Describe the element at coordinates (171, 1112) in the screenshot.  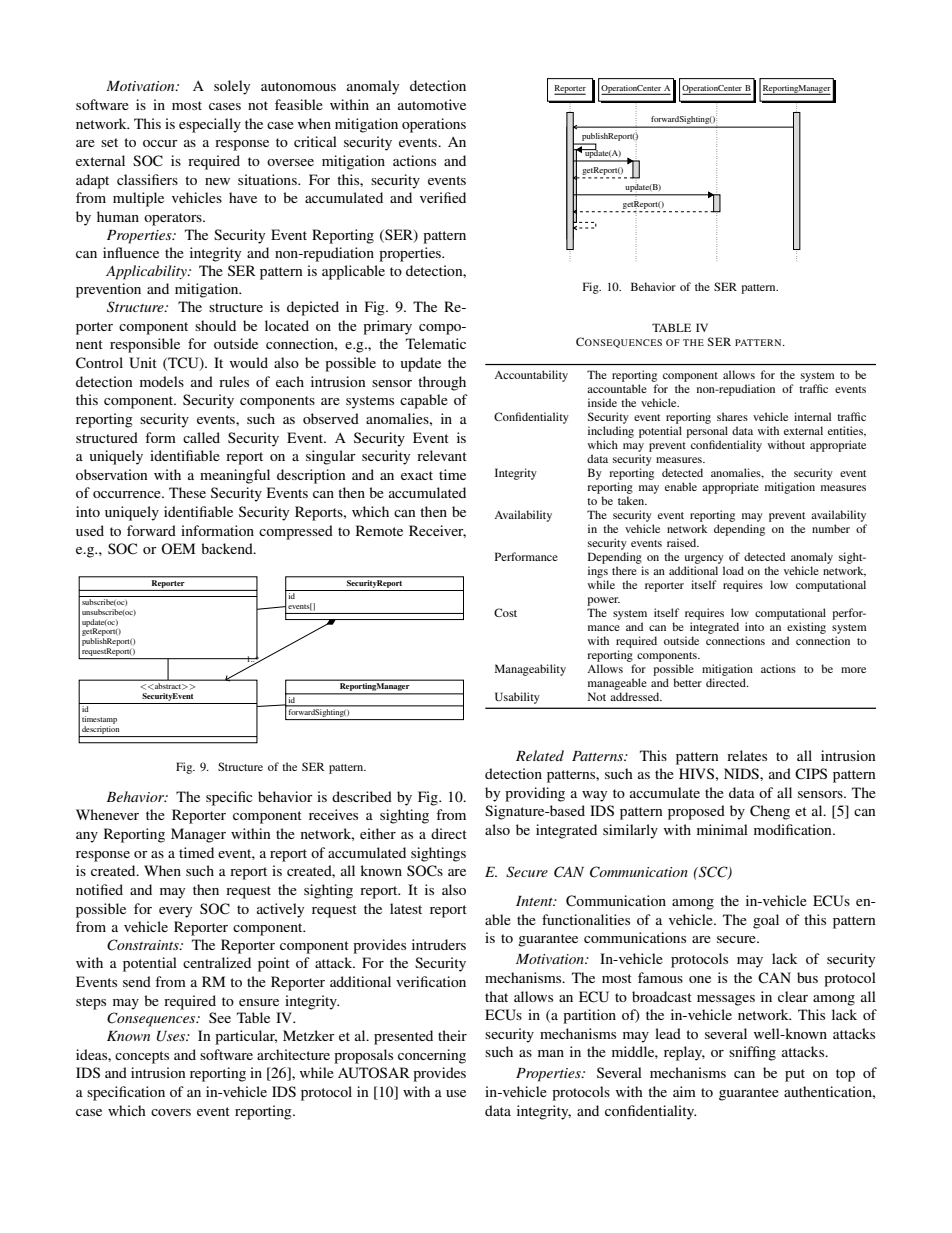
I see `covers` at that location.
